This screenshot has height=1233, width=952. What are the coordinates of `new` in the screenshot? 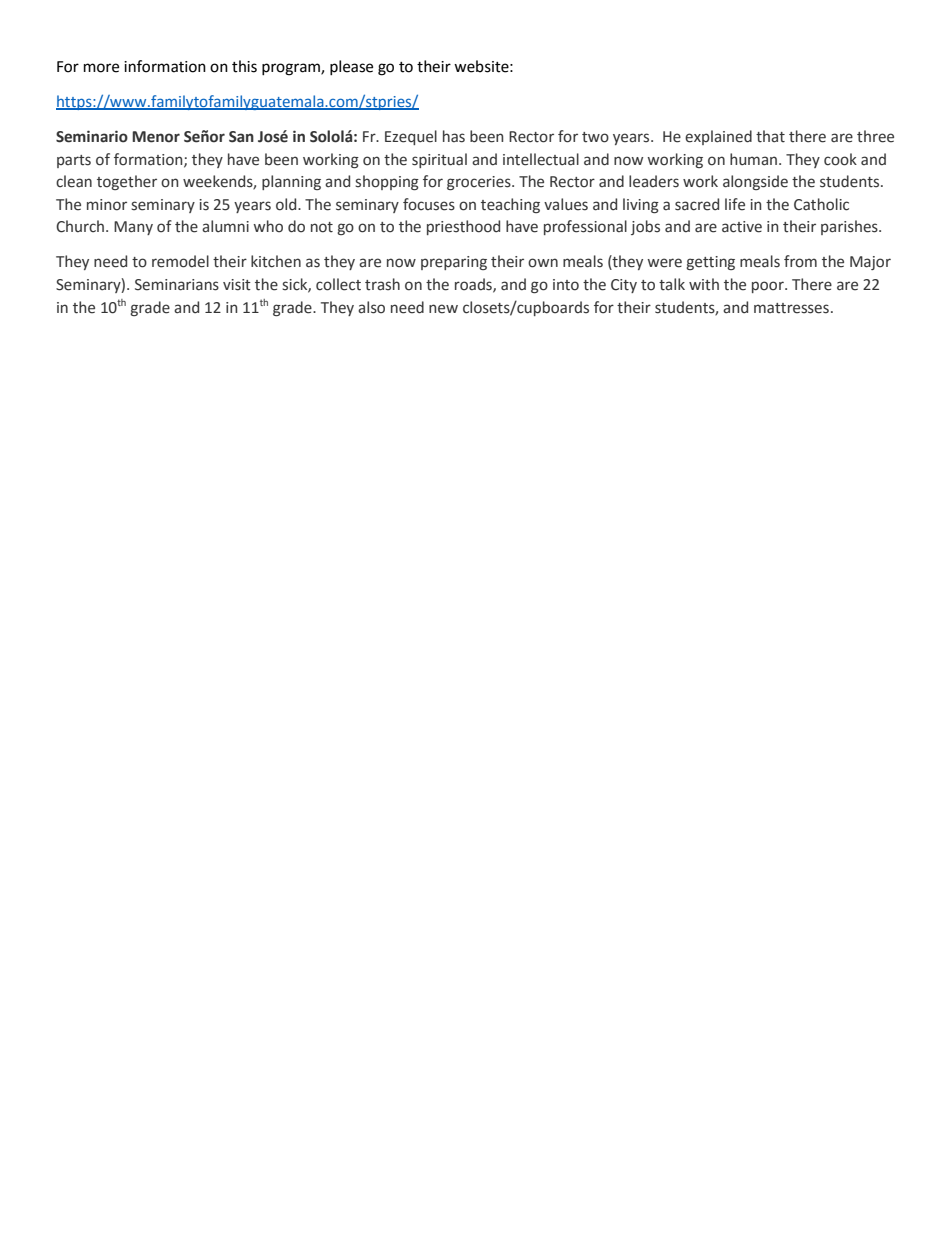 It's located at (443, 309).
